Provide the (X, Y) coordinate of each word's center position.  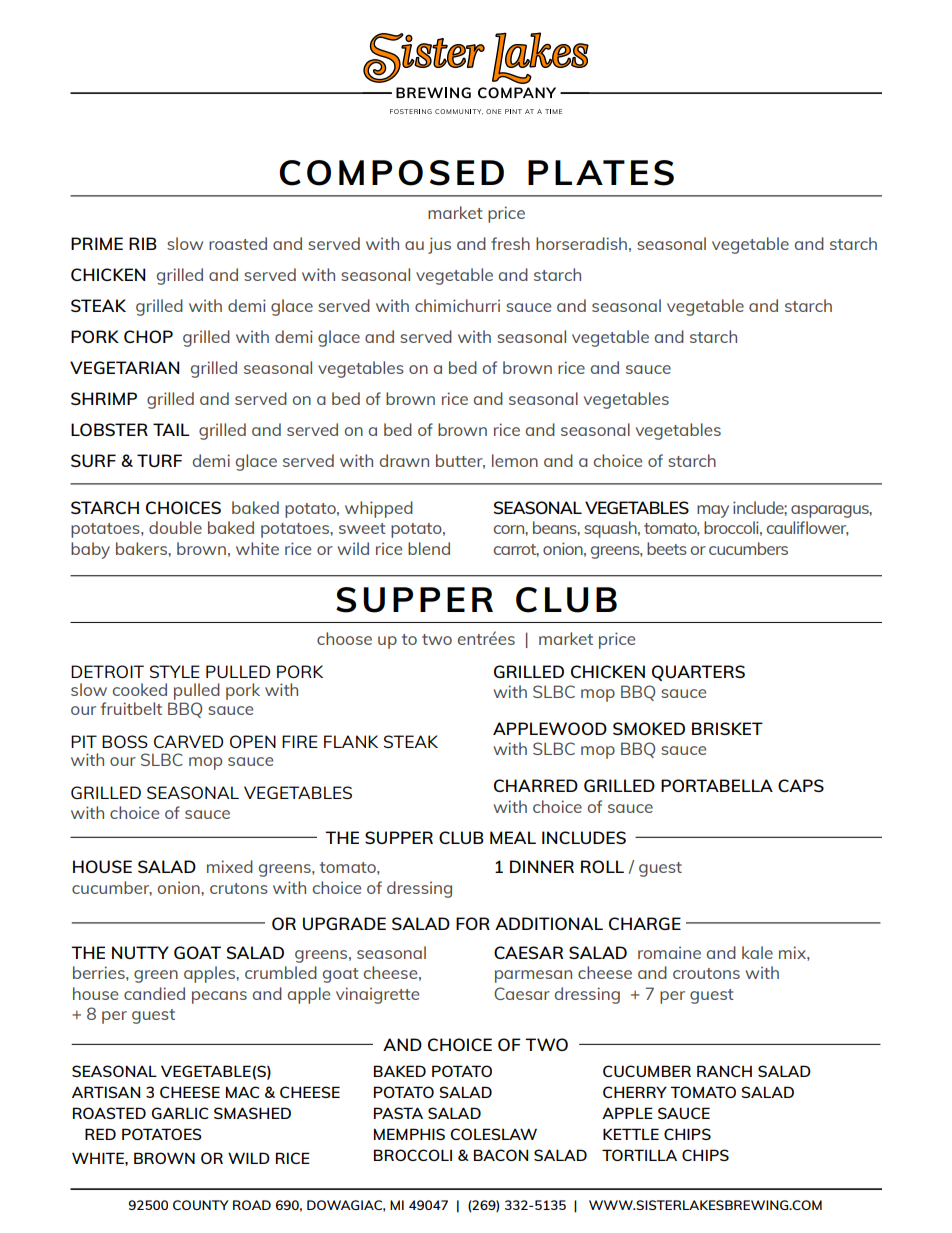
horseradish (581, 243)
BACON (501, 1155)
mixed (230, 866)
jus (439, 245)
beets (667, 548)
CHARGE (645, 923)
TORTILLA (639, 1155)
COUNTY (201, 1205)
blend (429, 548)
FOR (473, 923)
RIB (143, 243)
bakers (142, 548)
